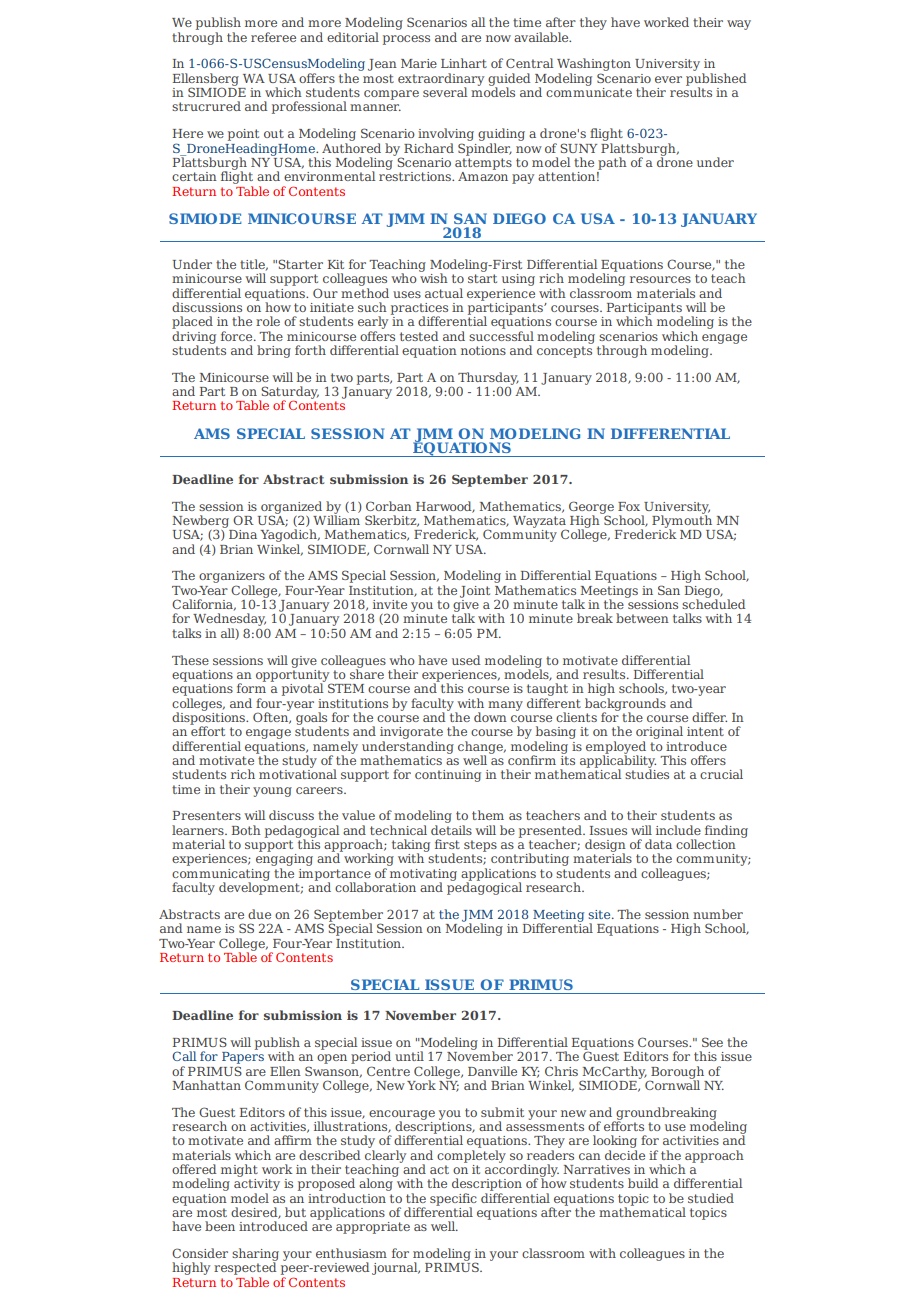  Describe the element at coordinates (255, 1255) in the image. I see `sharing` at that location.
